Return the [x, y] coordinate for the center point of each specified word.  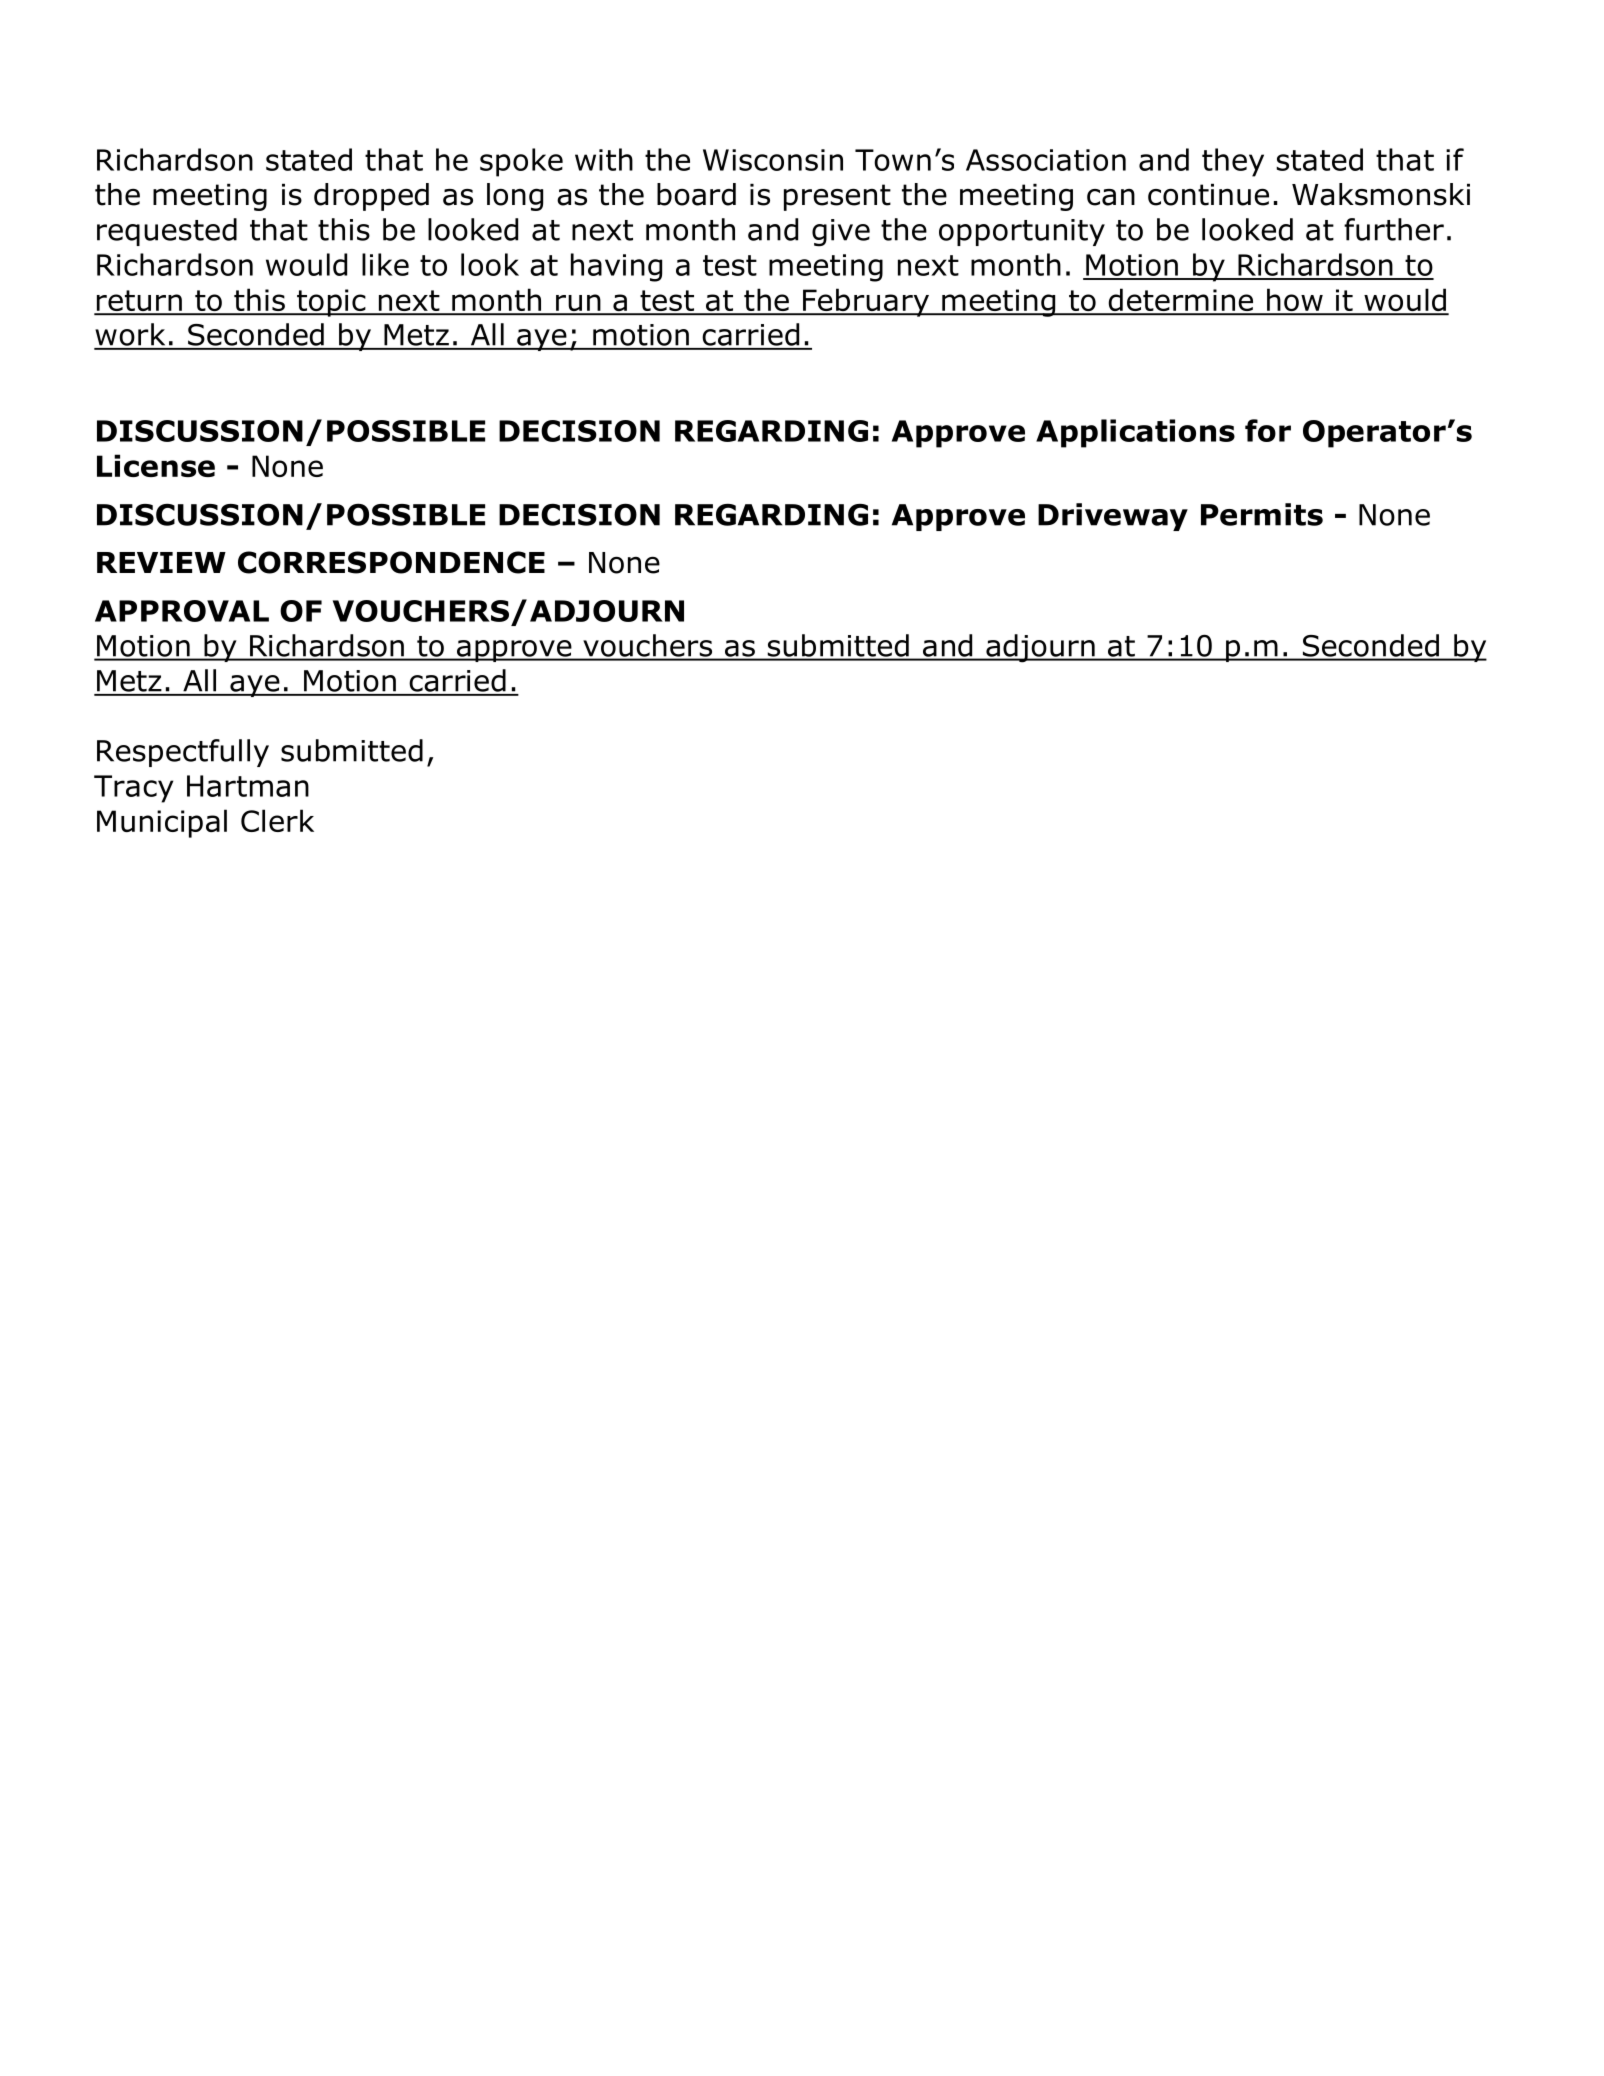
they [1233, 162]
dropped [371, 197]
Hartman [248, 786]
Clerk [277, 820]
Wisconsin [773, 160]
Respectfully [183, 753]
